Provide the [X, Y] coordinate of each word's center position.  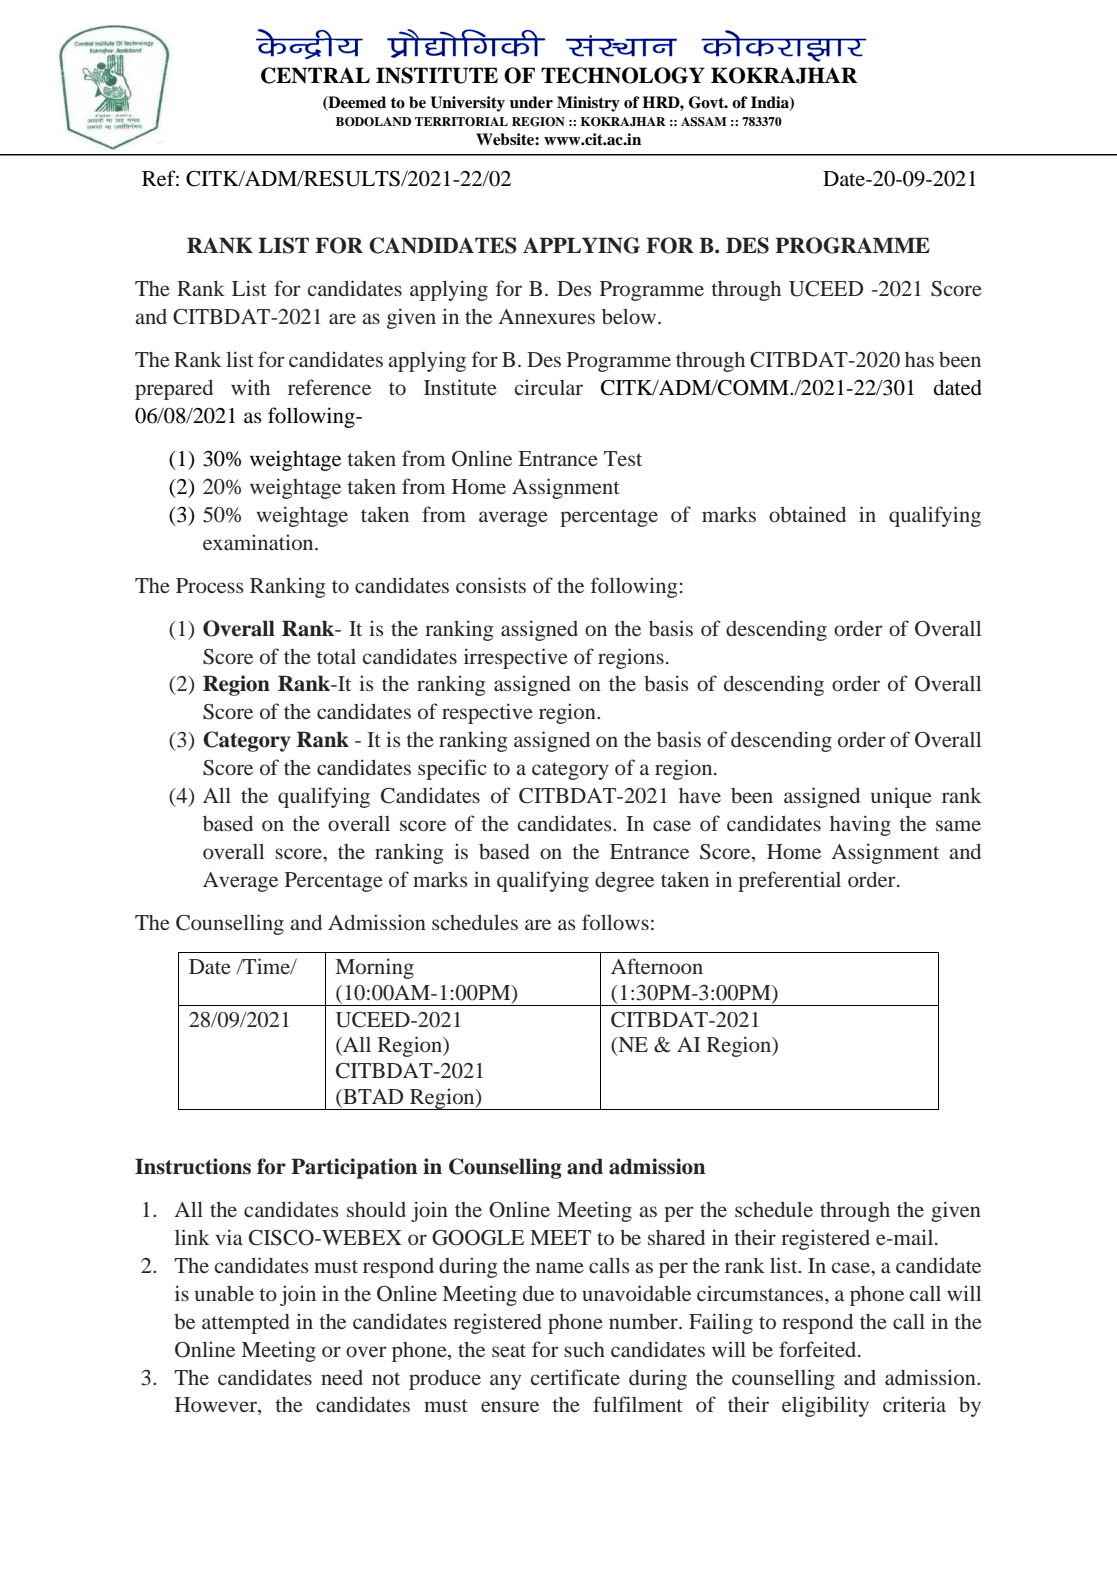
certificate [575, 1377]
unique [901, 797]
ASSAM [704, 122]
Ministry [588, 104]
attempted [246, 1324]
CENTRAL [315, 75]
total [336, 656]
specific [452, 769]
